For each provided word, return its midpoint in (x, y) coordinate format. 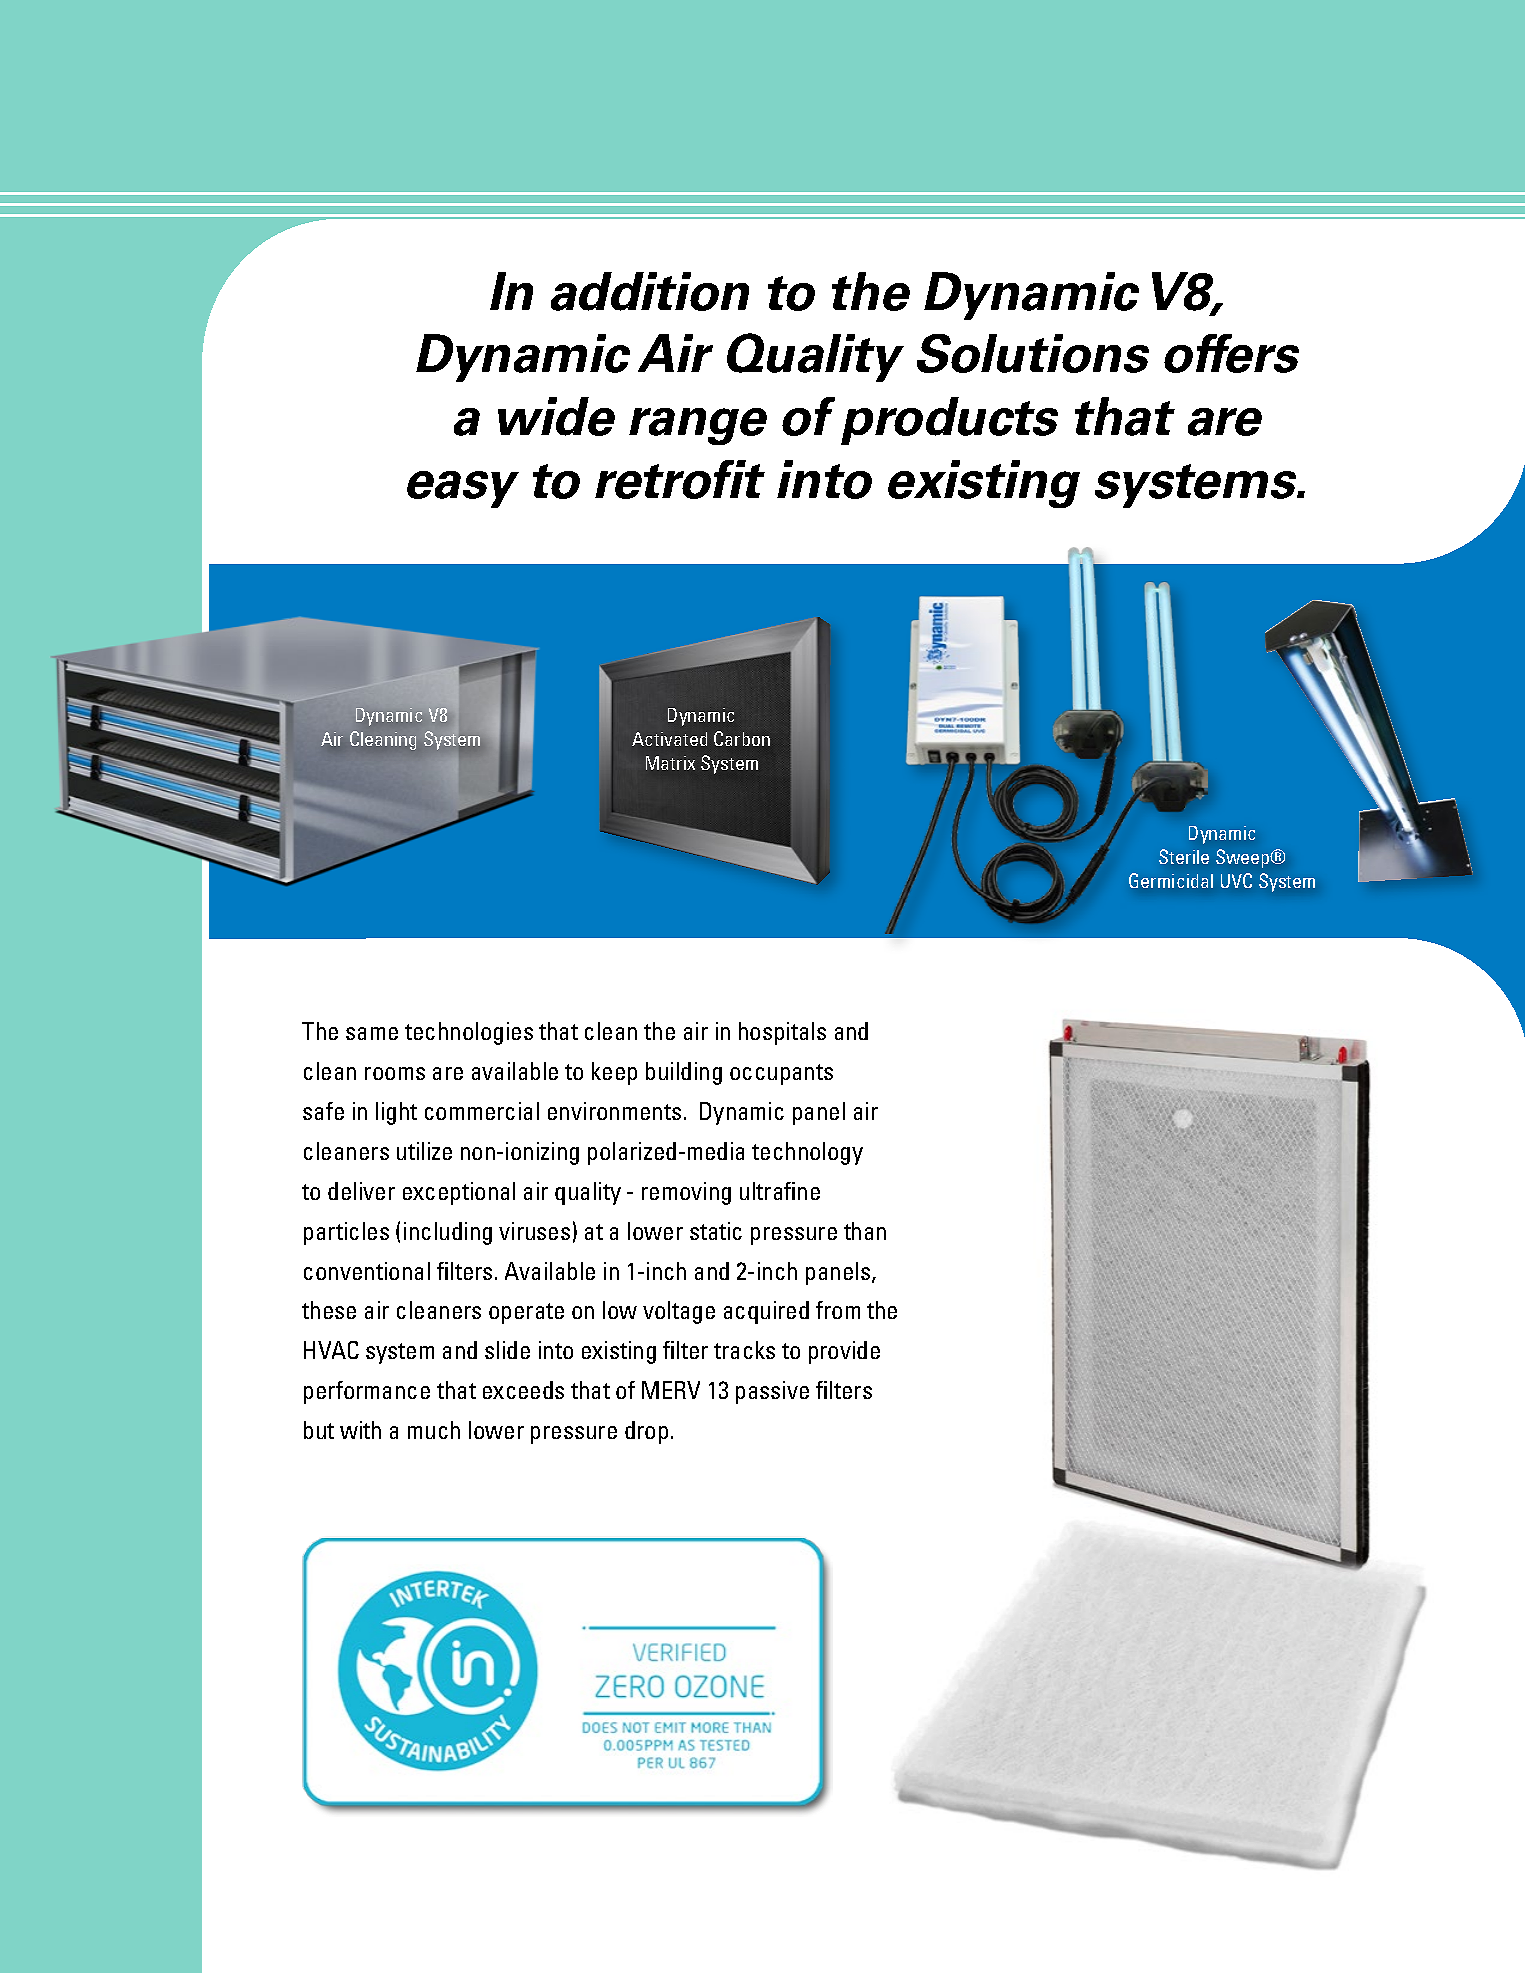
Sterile (1184, 856)
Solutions (1033, 353)
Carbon (742, 738)
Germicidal (1171, 880)
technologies (469, 1033)
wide (556, 416)
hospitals (782, 1033)
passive (772, 1392)
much (434, 1430)
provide (844, 1352)
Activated (669, 739)
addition (650, 291)
